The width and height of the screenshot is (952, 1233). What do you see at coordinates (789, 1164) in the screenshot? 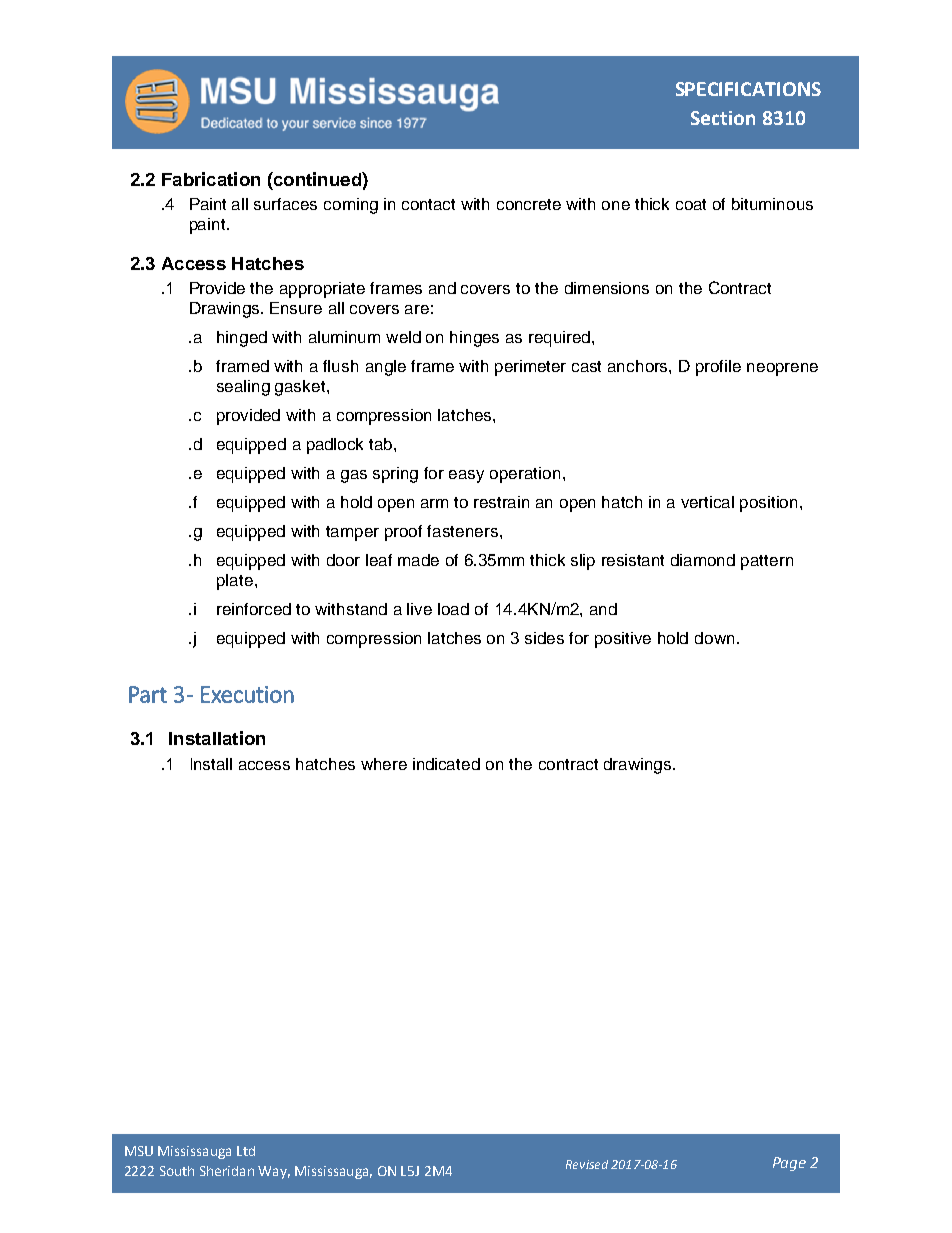
I see `Page` at bounding box center [789, 1164].
